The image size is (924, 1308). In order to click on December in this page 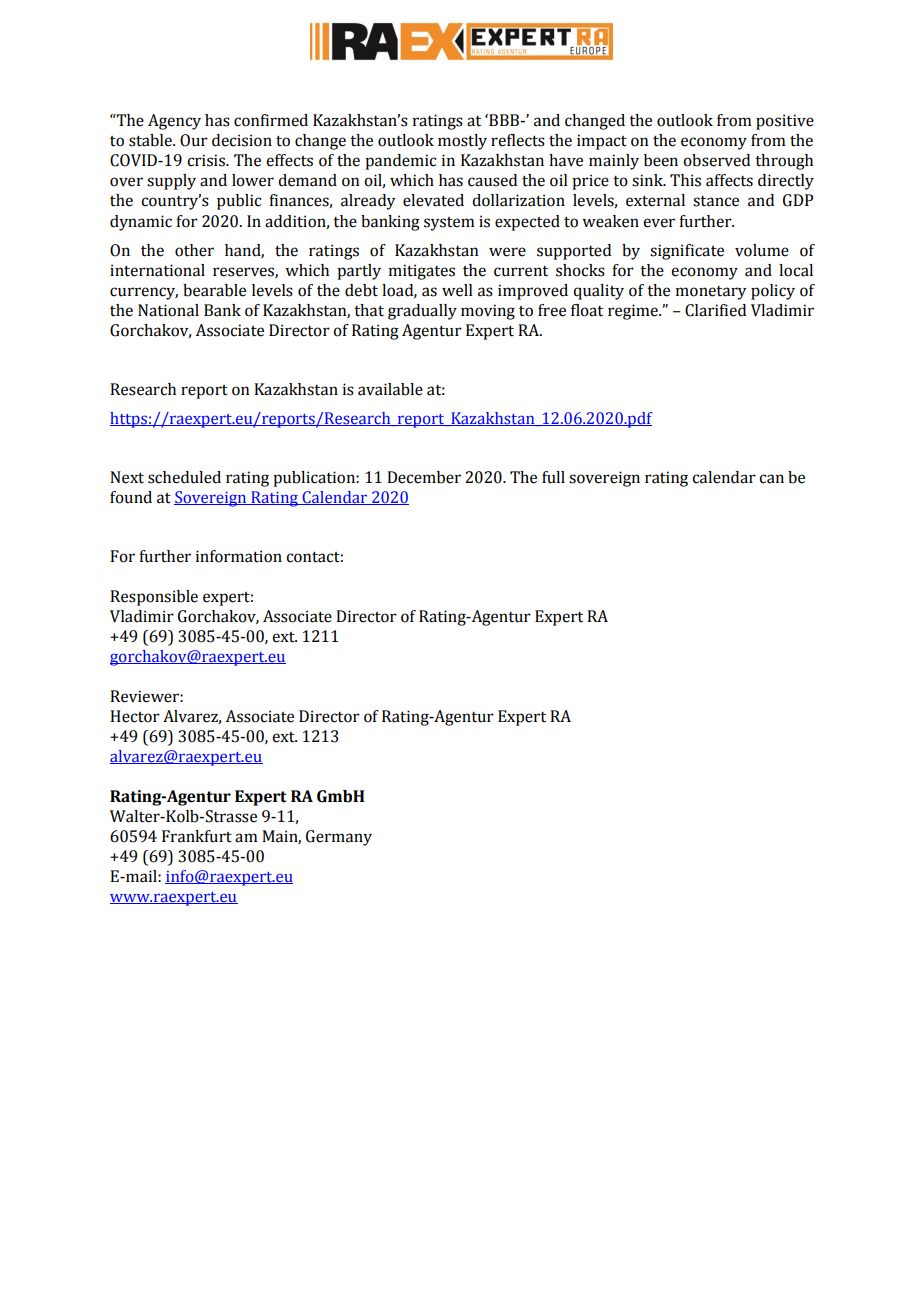, I will do `click(424, 477)`.
